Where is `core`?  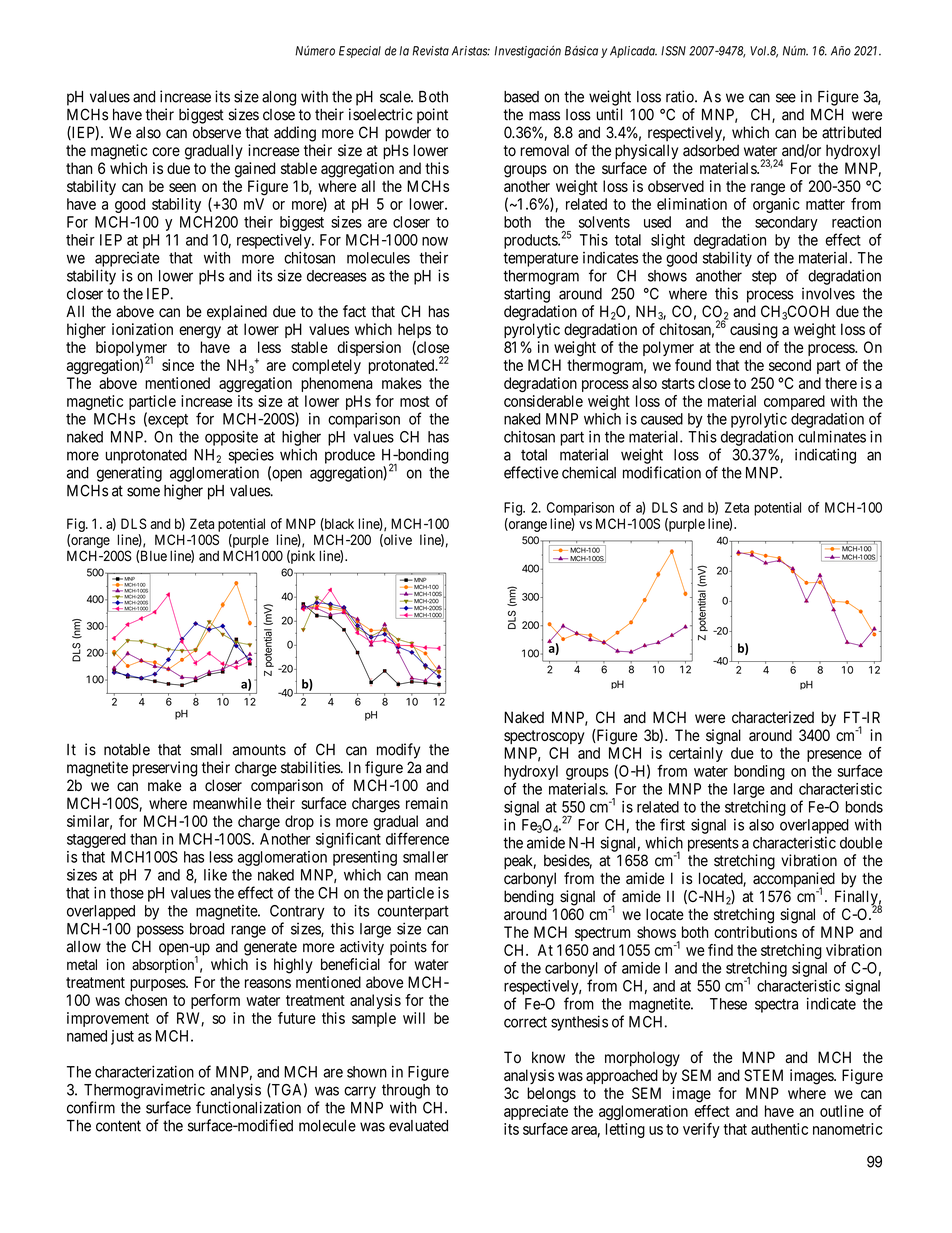
core is located at coordinates (166, 152).
